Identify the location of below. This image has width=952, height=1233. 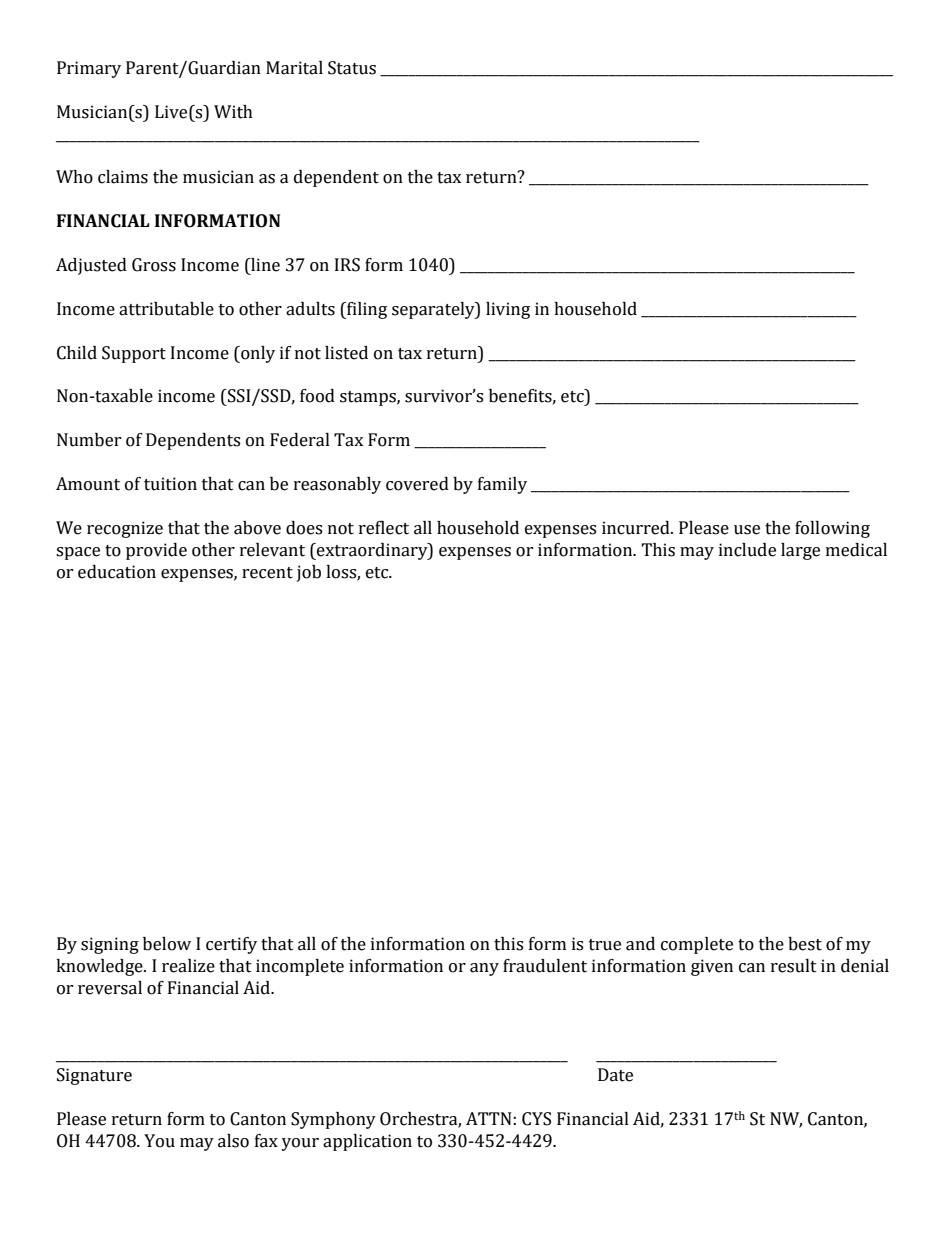
(167, 944).
